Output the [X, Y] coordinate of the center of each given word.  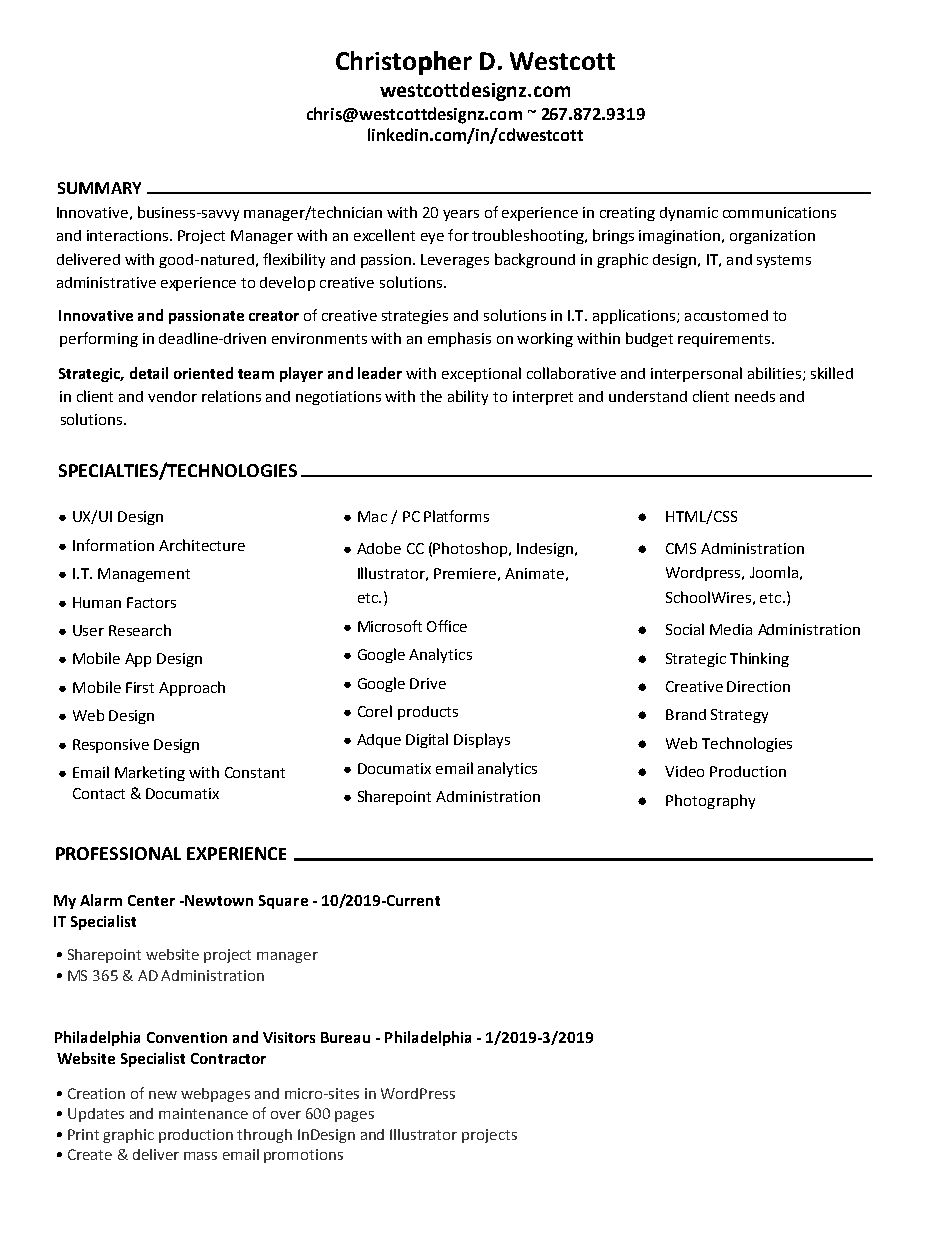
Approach [192, 688]
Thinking [759, 659]
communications [779, 212]
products [428, 713]
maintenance [203, 1113]
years [461, 215]
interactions [129, 235]
